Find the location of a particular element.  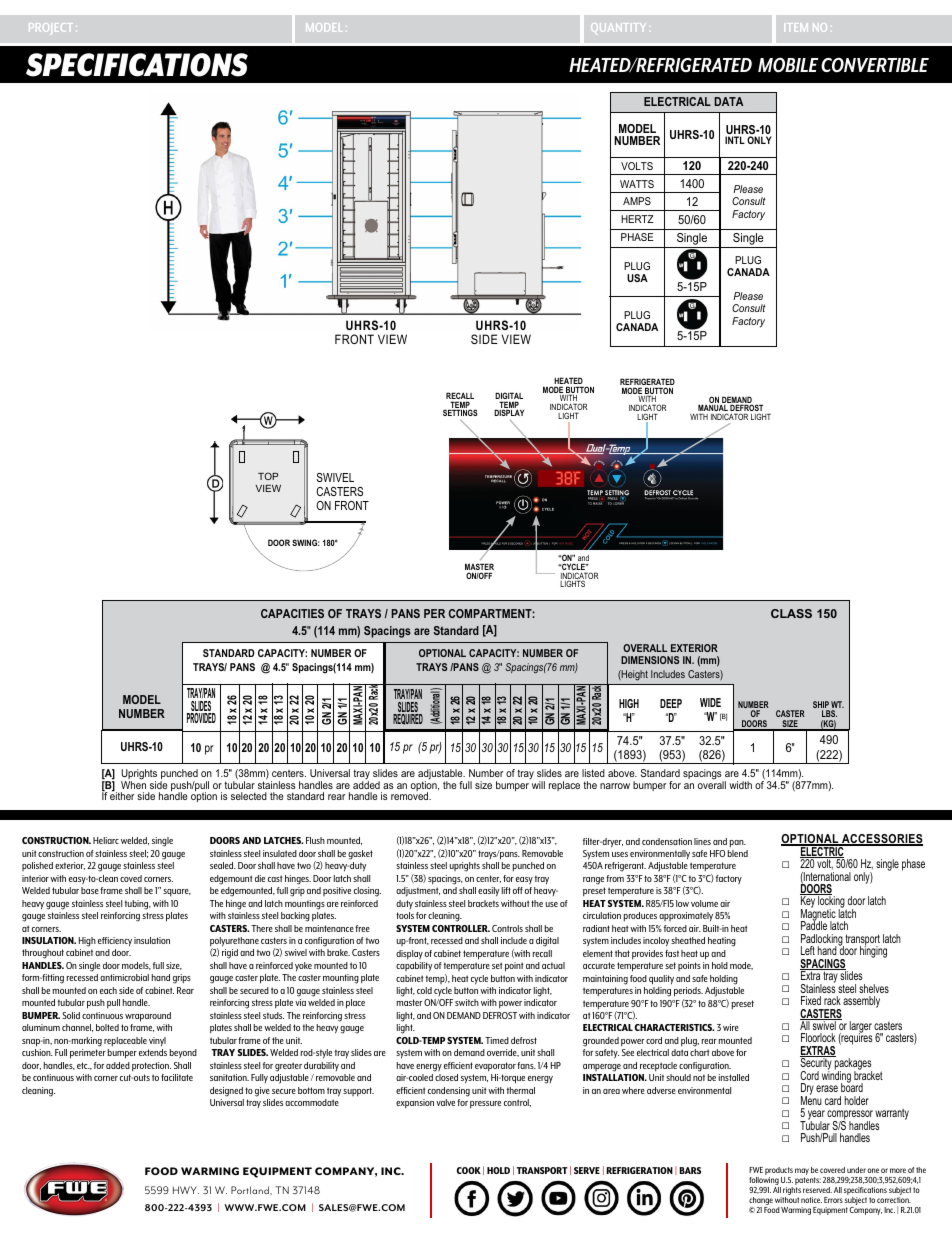

MOBILE is located at coordinates (788, 65).
